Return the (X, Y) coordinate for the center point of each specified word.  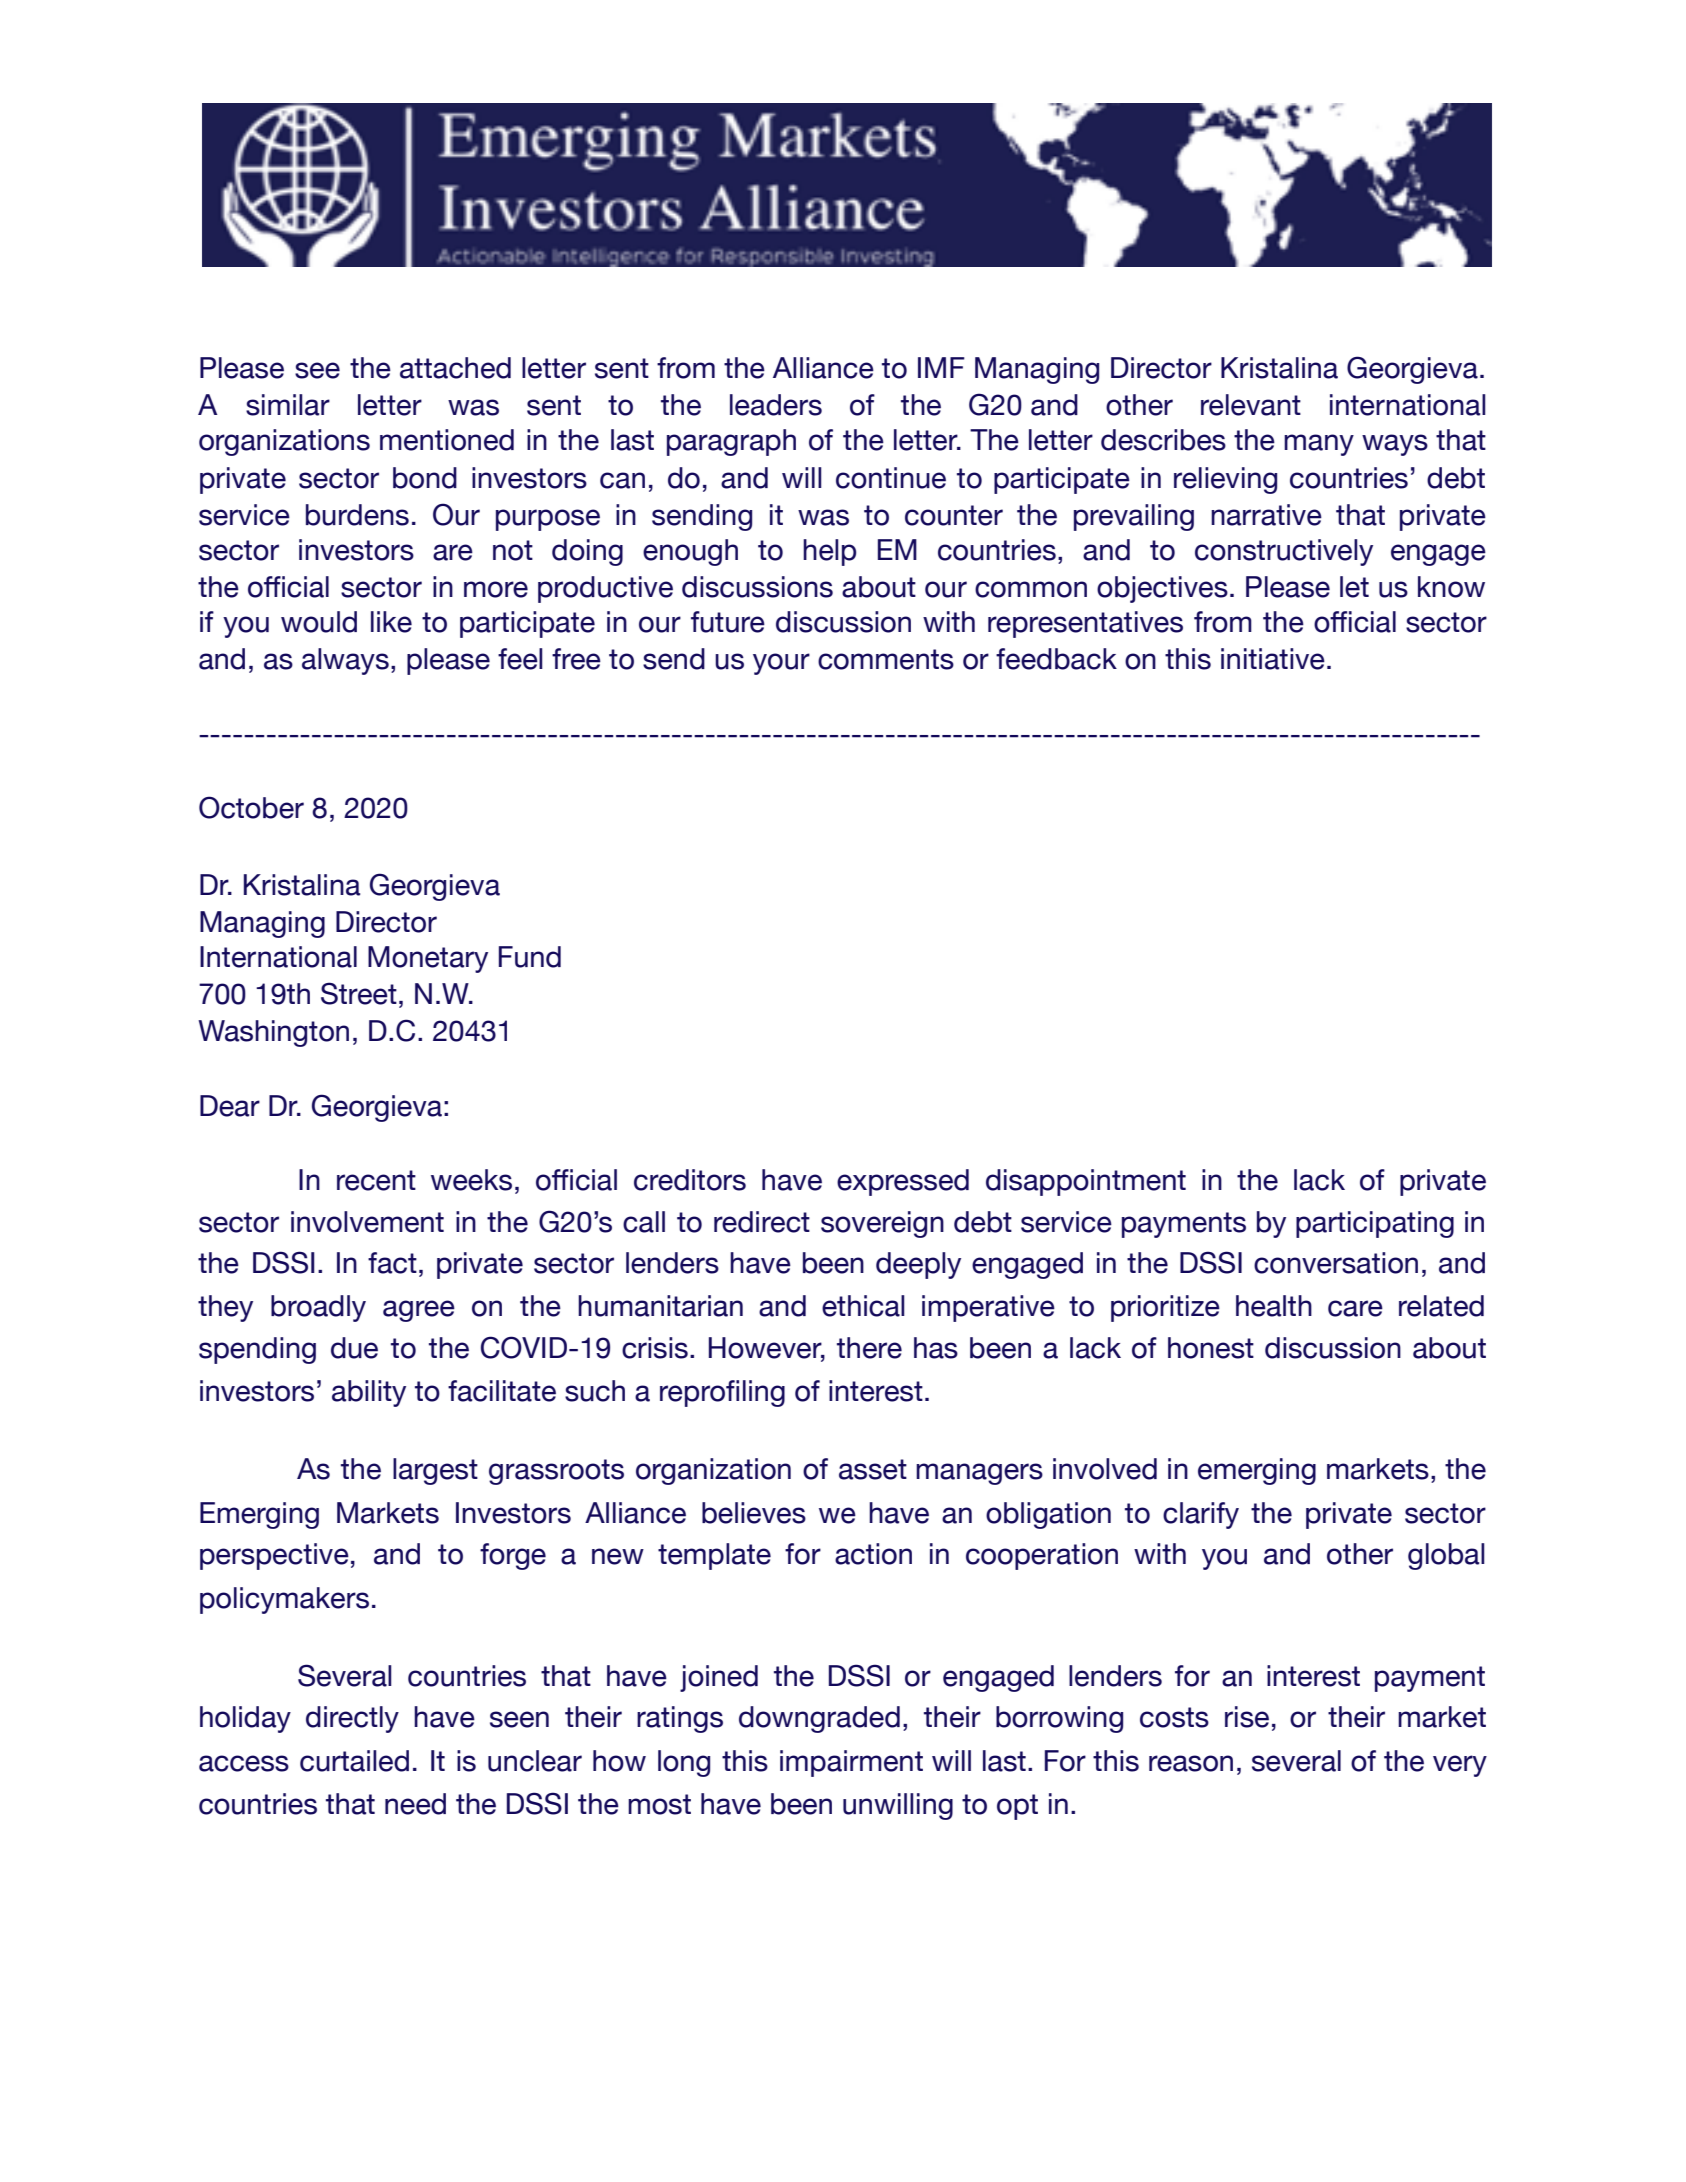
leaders (776, 405)
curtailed (354, 1761)
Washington (273, 1033)
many (1319, 445)
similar (288, 405)
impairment (851, 1763)
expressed (903, 1182)
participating (1375, 1224)
